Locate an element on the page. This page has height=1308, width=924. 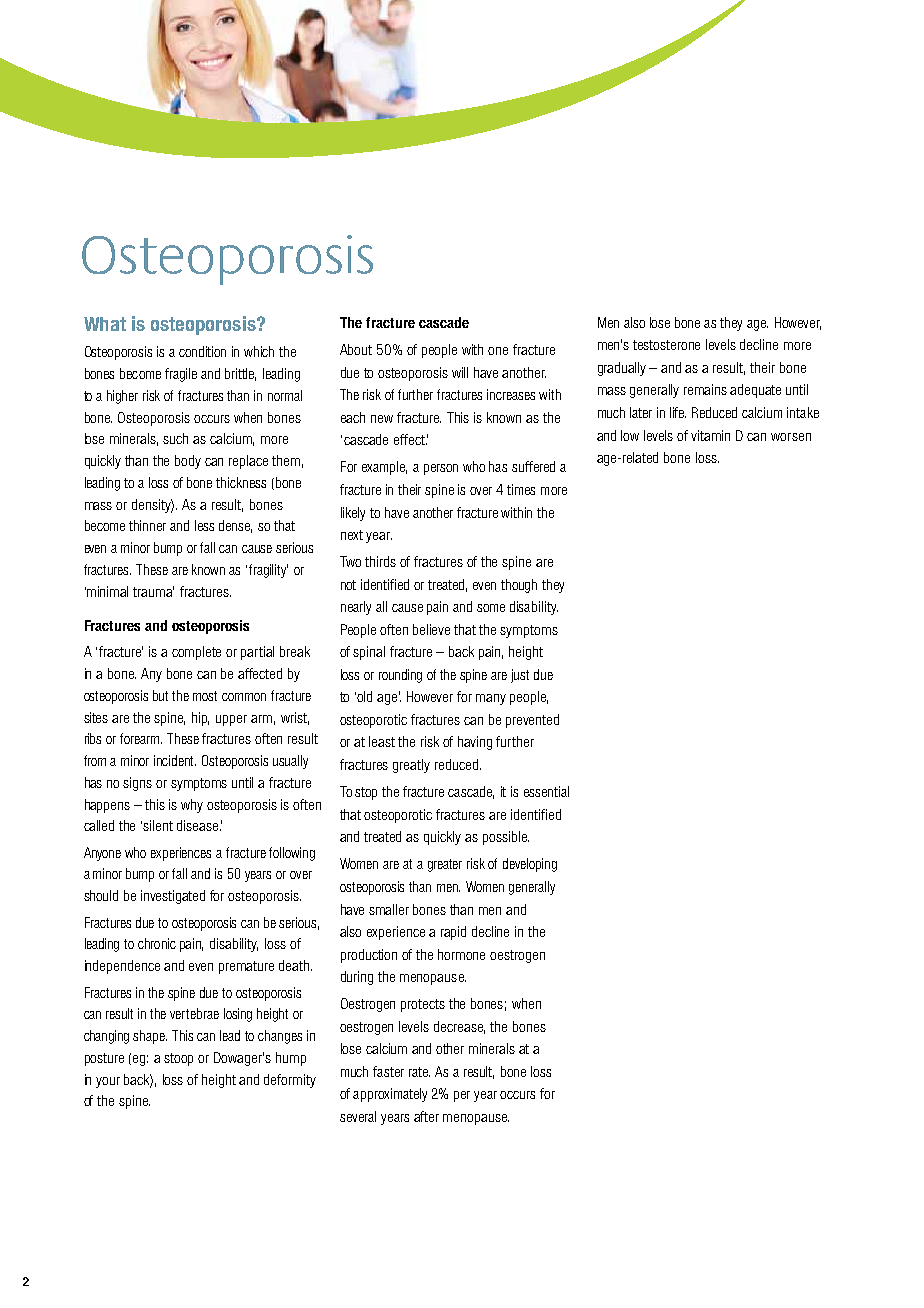
developing is located at coordinates (530, 865).
